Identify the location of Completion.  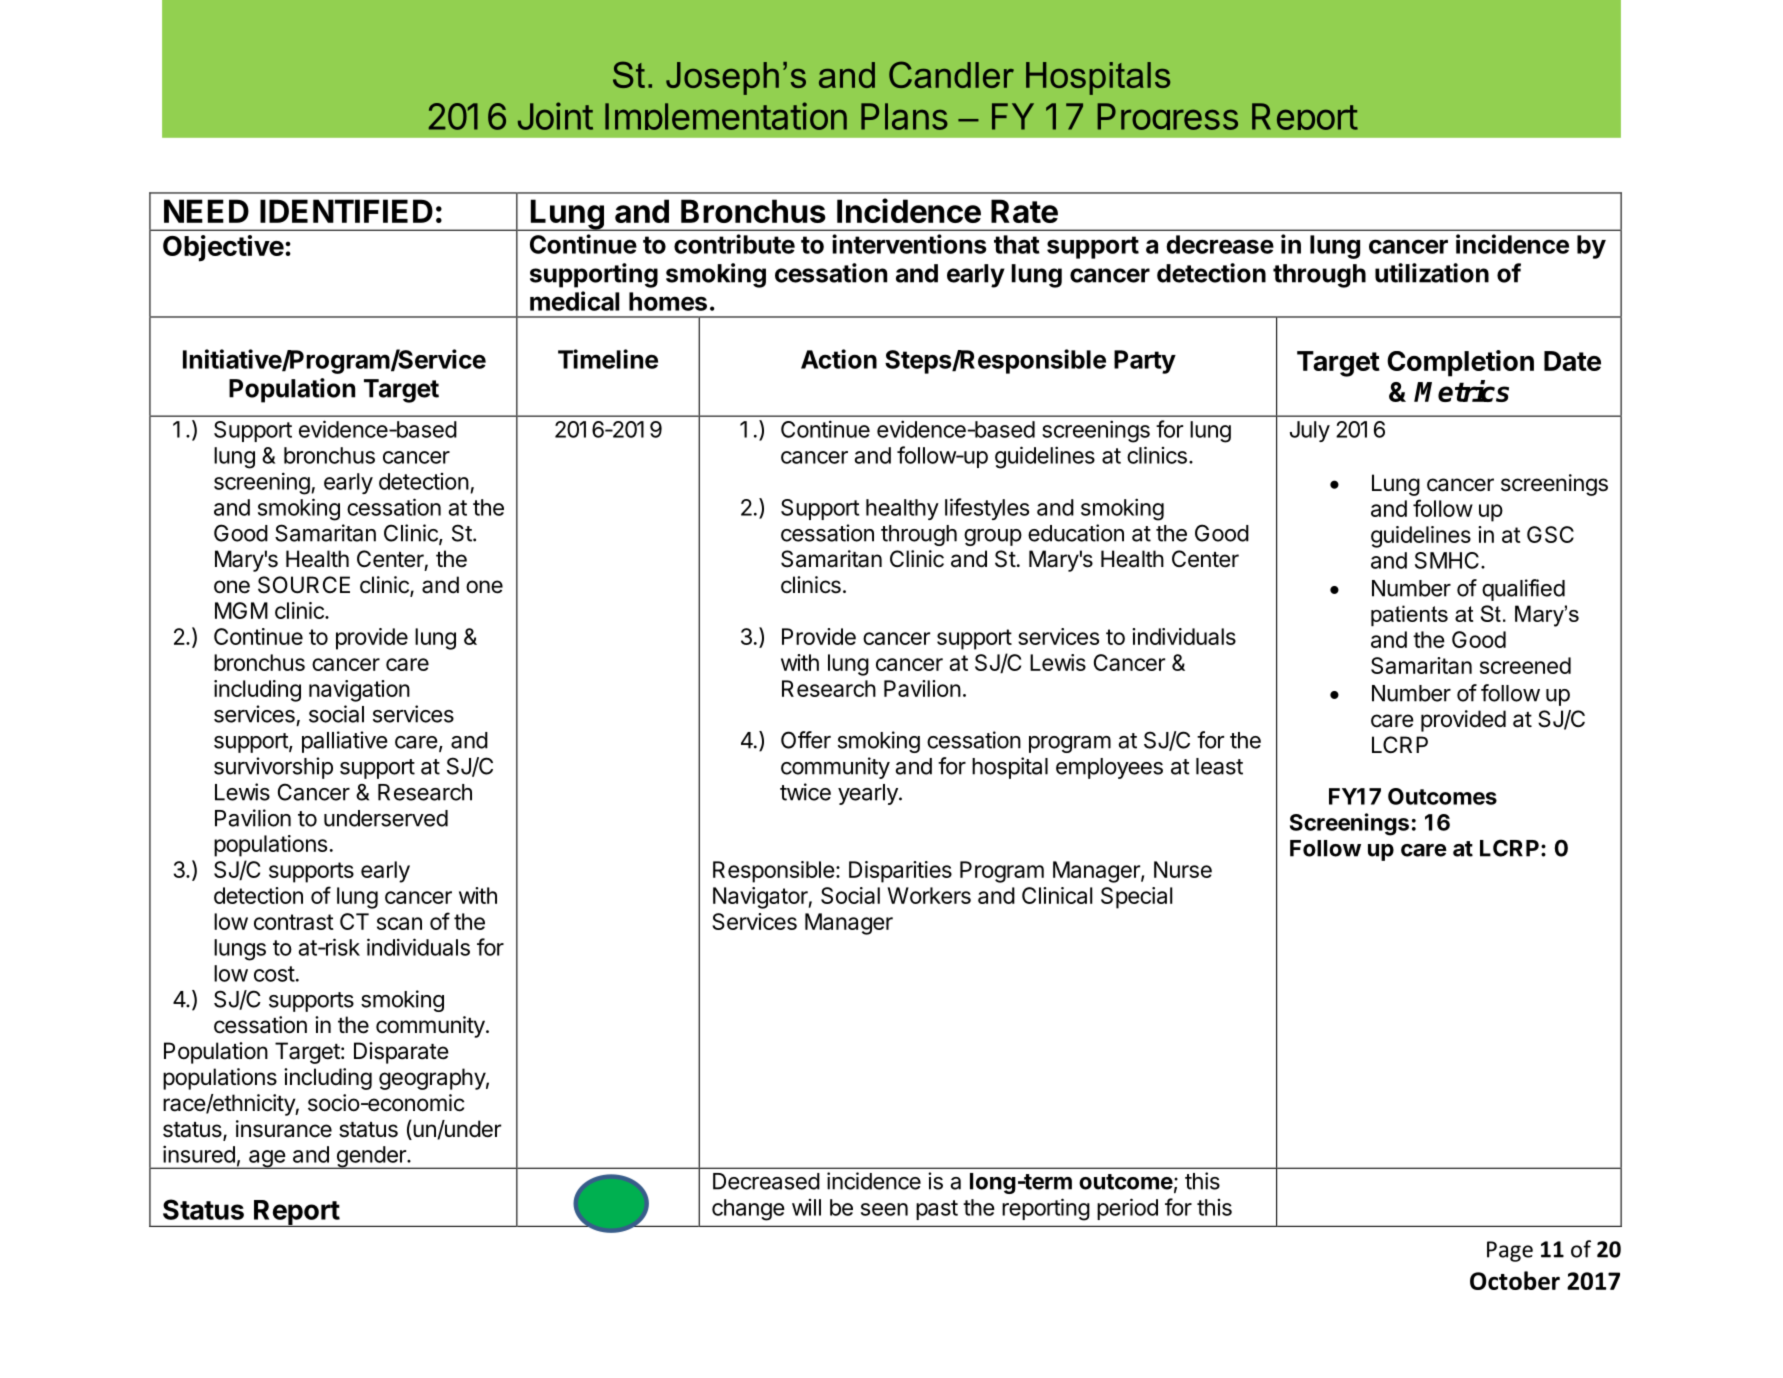
(1460, 363).
